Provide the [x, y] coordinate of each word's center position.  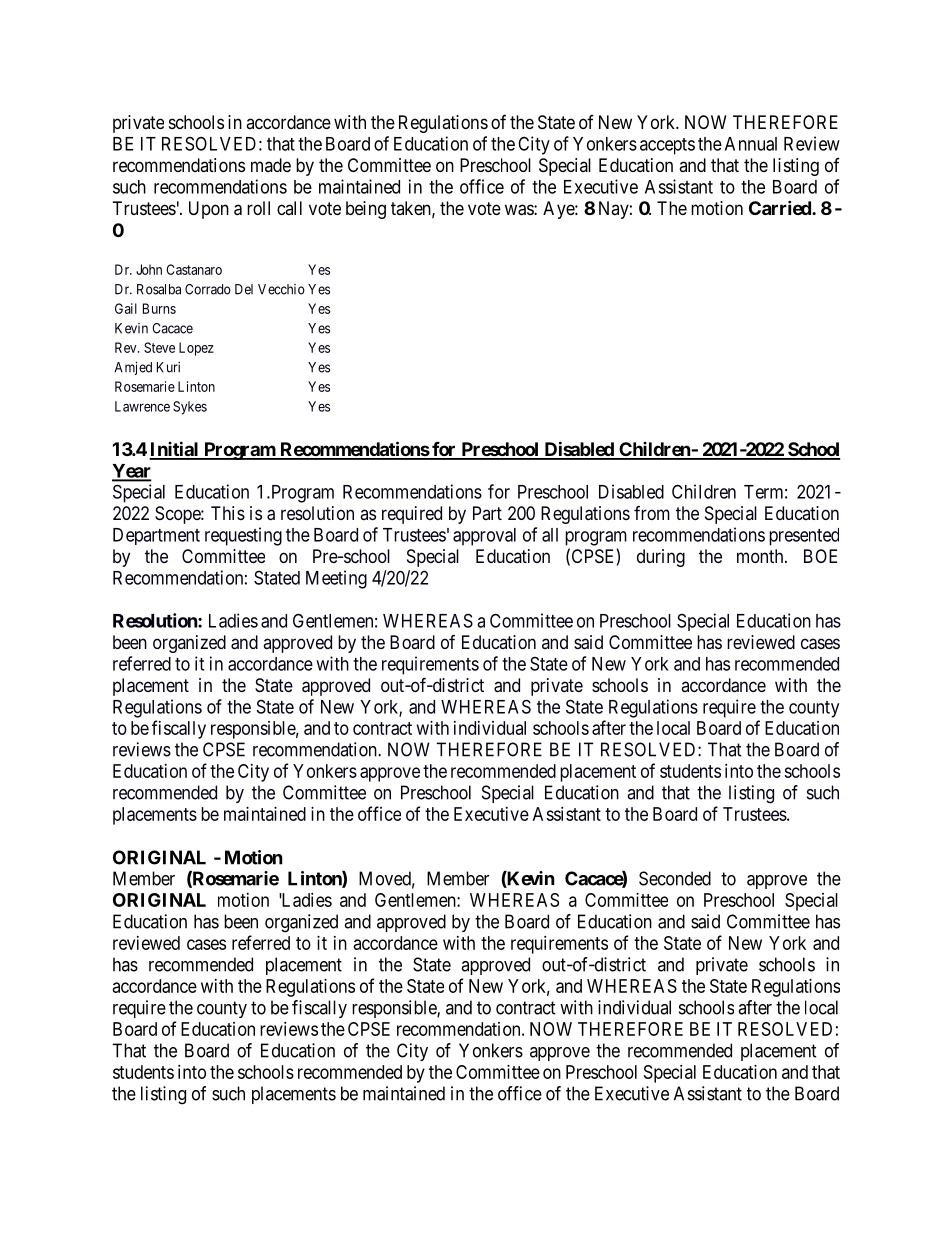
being [366, 210]
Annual [751, 144]
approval [484, 537]
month [761, 556]
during [661, 558]
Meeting [336, 579]
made [271, 165]
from [652, 513]
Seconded [675, 878]
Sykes [190, 408]
